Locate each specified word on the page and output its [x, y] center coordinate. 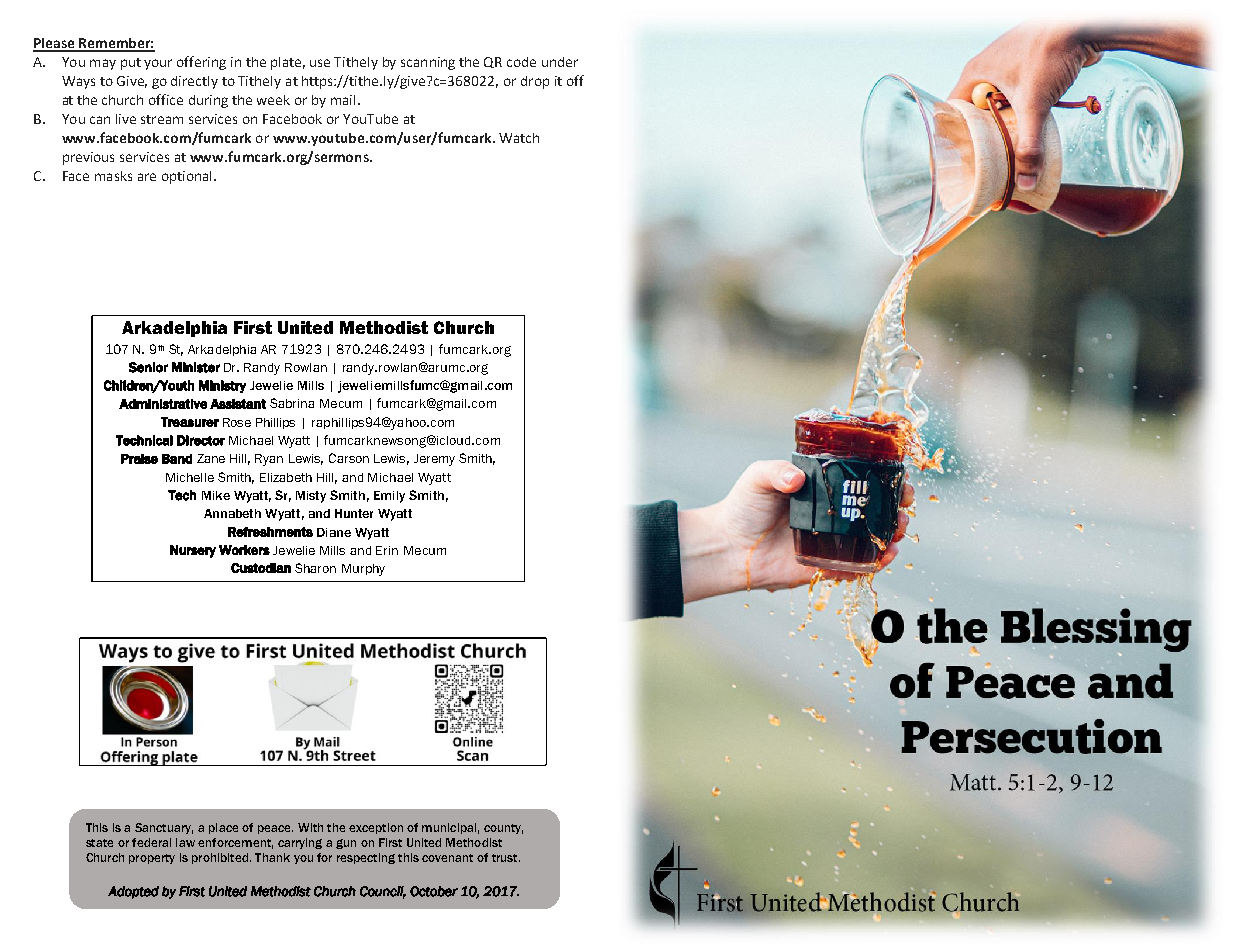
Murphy [363, 570]
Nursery [193, 551]
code [521, 62]
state [99, 843]
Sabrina [292, 403]
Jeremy [434, 460]
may [103, 64]
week [273, 100]
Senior [148, 367]
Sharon [315, 568]
